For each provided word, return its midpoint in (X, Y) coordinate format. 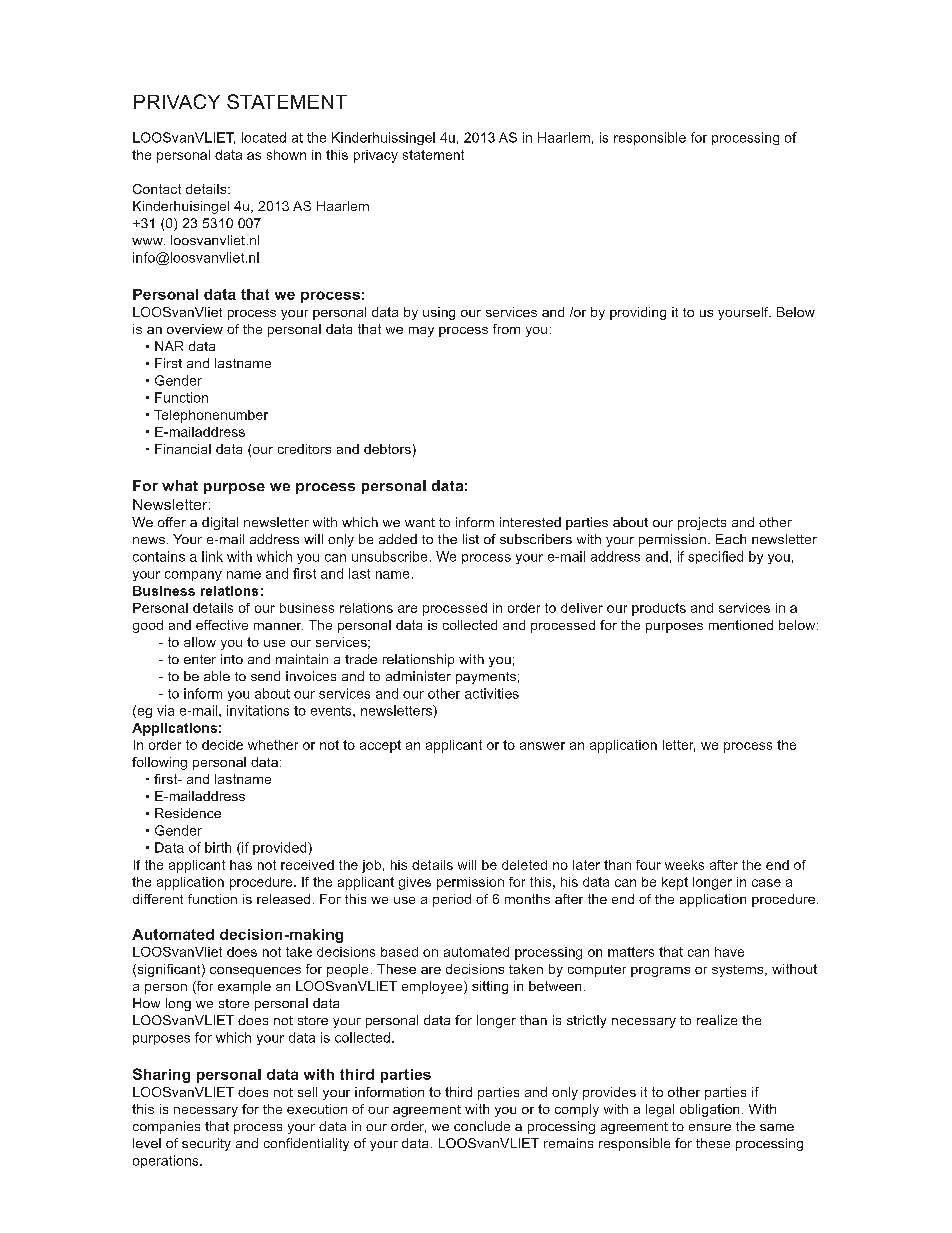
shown (286, 155)
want (420, 522)
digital (220, 523)
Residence (188, 813)
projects (702, 523)
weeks (684, 865)
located (264, 137)
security (206, 1144)
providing (638, 313)
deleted (524, 865)
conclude (482, 1126)
